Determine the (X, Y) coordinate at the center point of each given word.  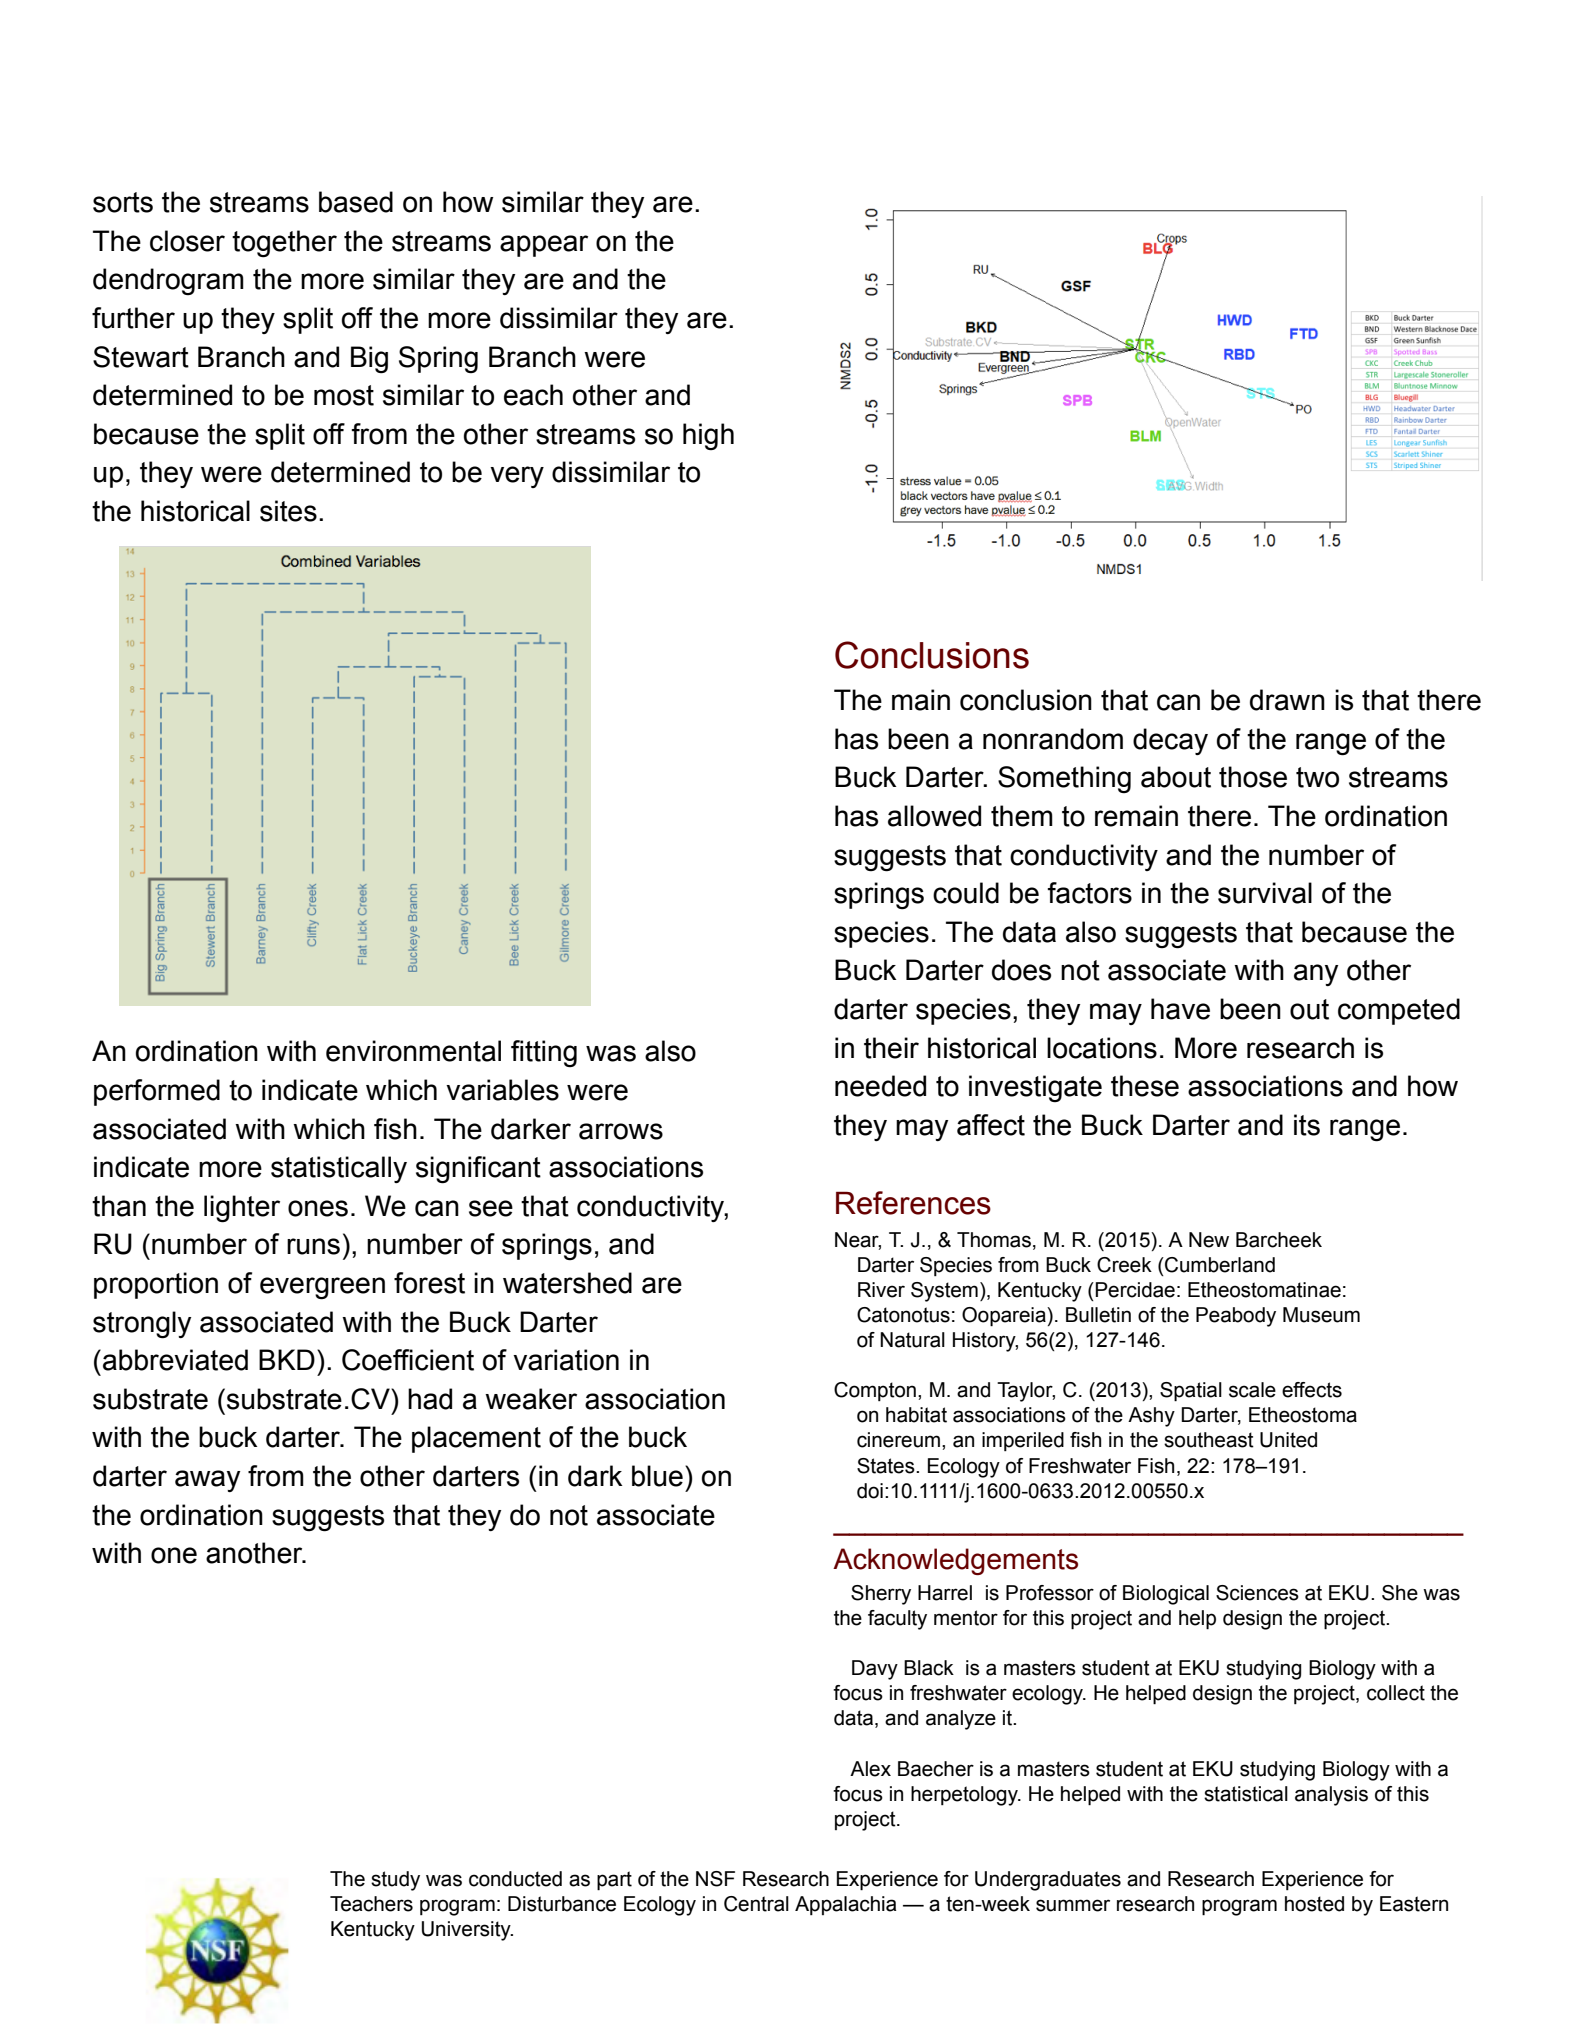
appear (544, 246)
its (1307, 1125)
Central (756, 1904)
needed (880, 1086)
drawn (1287, 700)
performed (157, 1092)
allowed (934, 816)
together (284, 244)
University (467, 1931)
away (207, 1481)
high (708, 436)
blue (657, 1476)
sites (288, 511)
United (1288, 1440)
